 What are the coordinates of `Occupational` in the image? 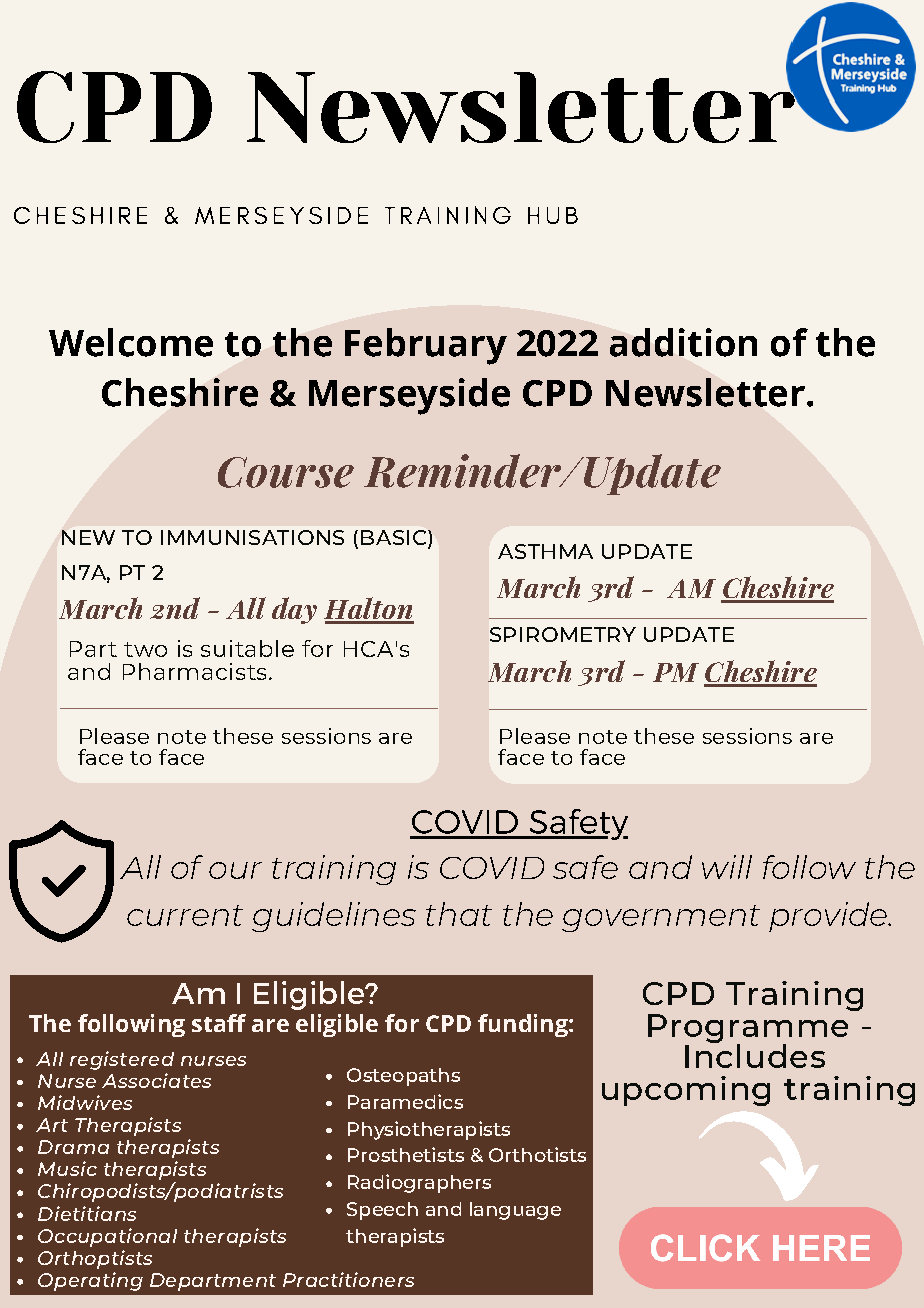 It's located at (107, 1237).
